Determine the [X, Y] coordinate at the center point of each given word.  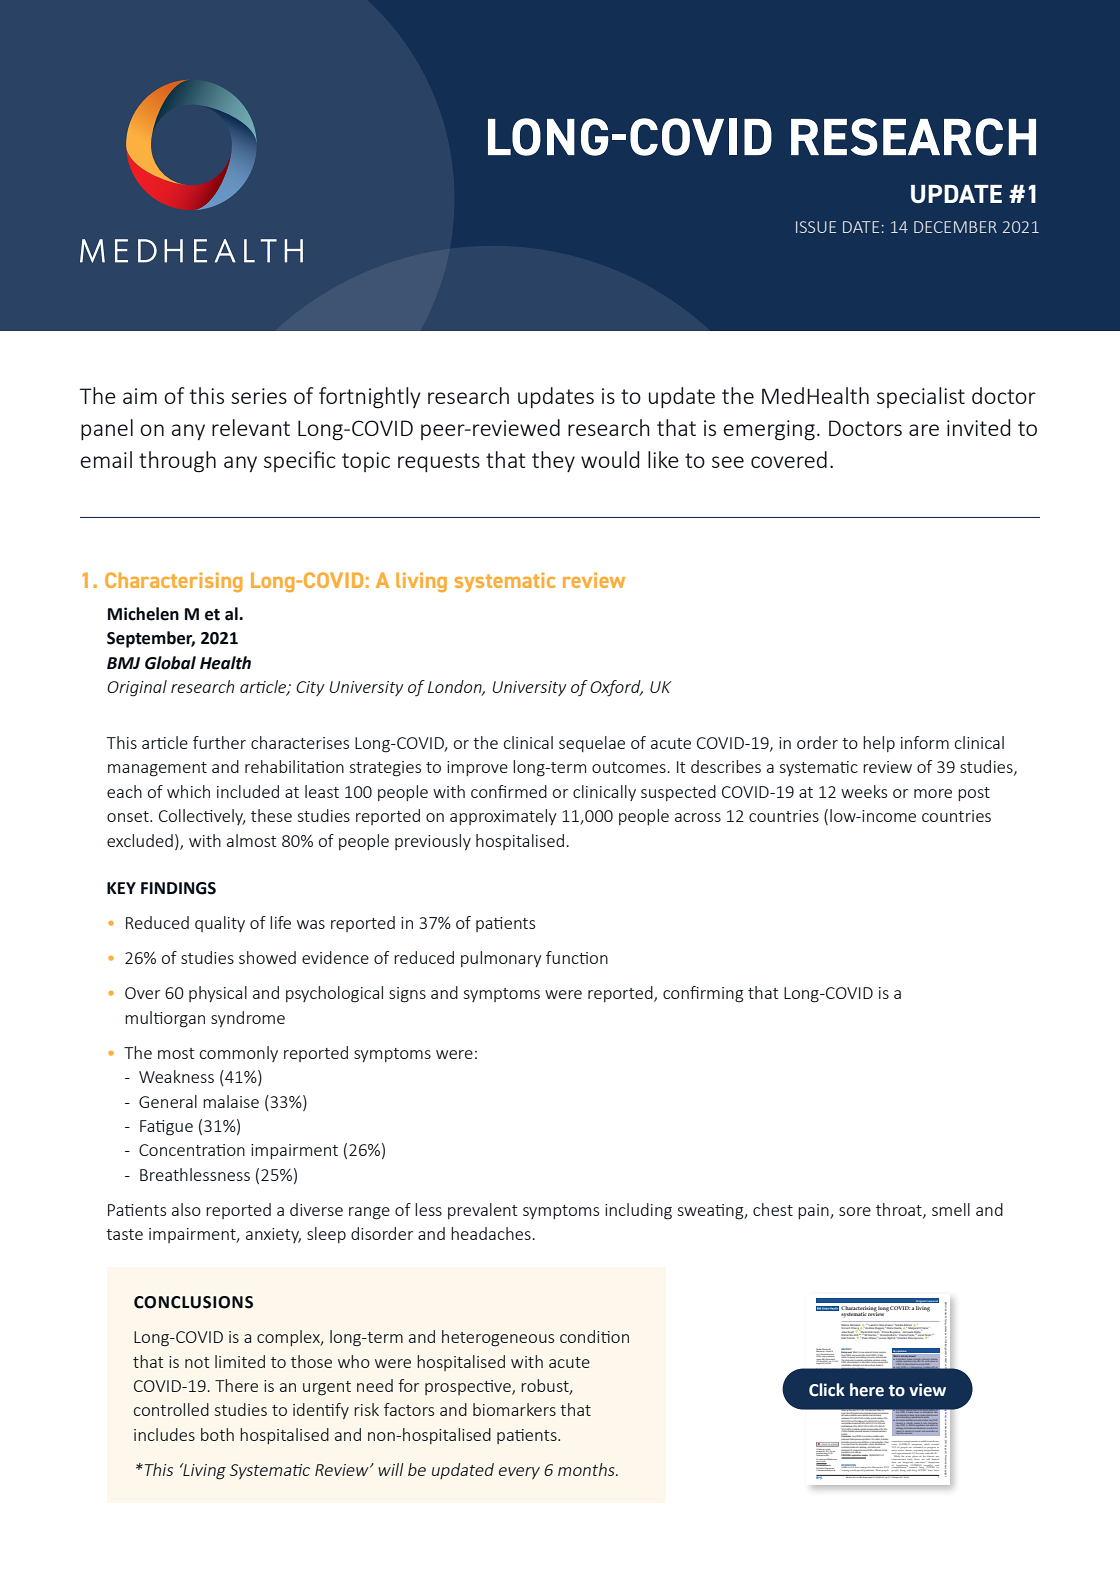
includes [164, 1434]
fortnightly [370, 398]
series [259, 396]
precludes [845, 1442]
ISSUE [816, 227]
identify [321, 1411]
